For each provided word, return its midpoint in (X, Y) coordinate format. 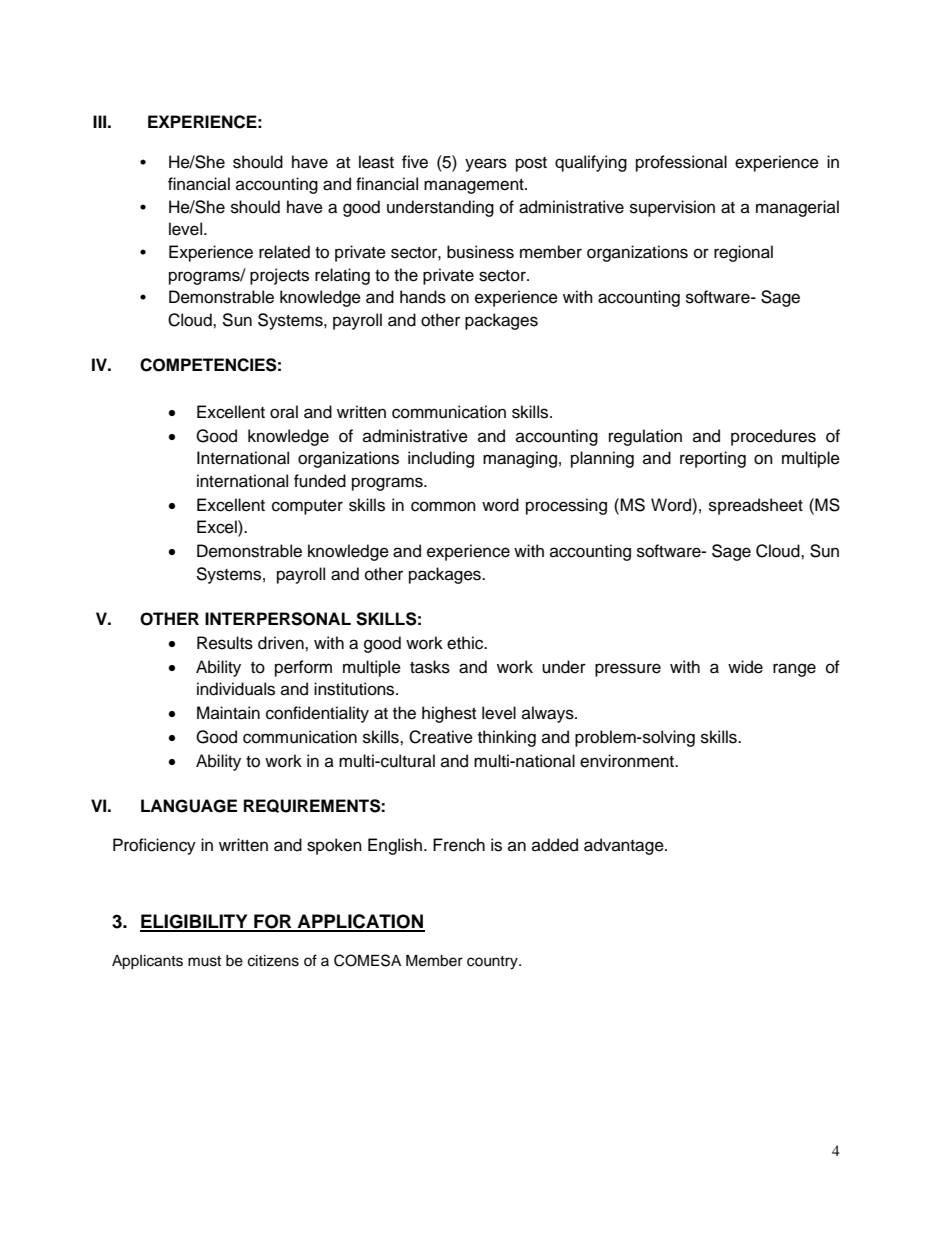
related (284, 252)
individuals (236, 689)
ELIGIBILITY (195, 922)
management (475, 186)
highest (449, 714)
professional (681, 163)
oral (284, 412)
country (493, 963)
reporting (713, 459)
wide (745, 667)
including (441, 459)
